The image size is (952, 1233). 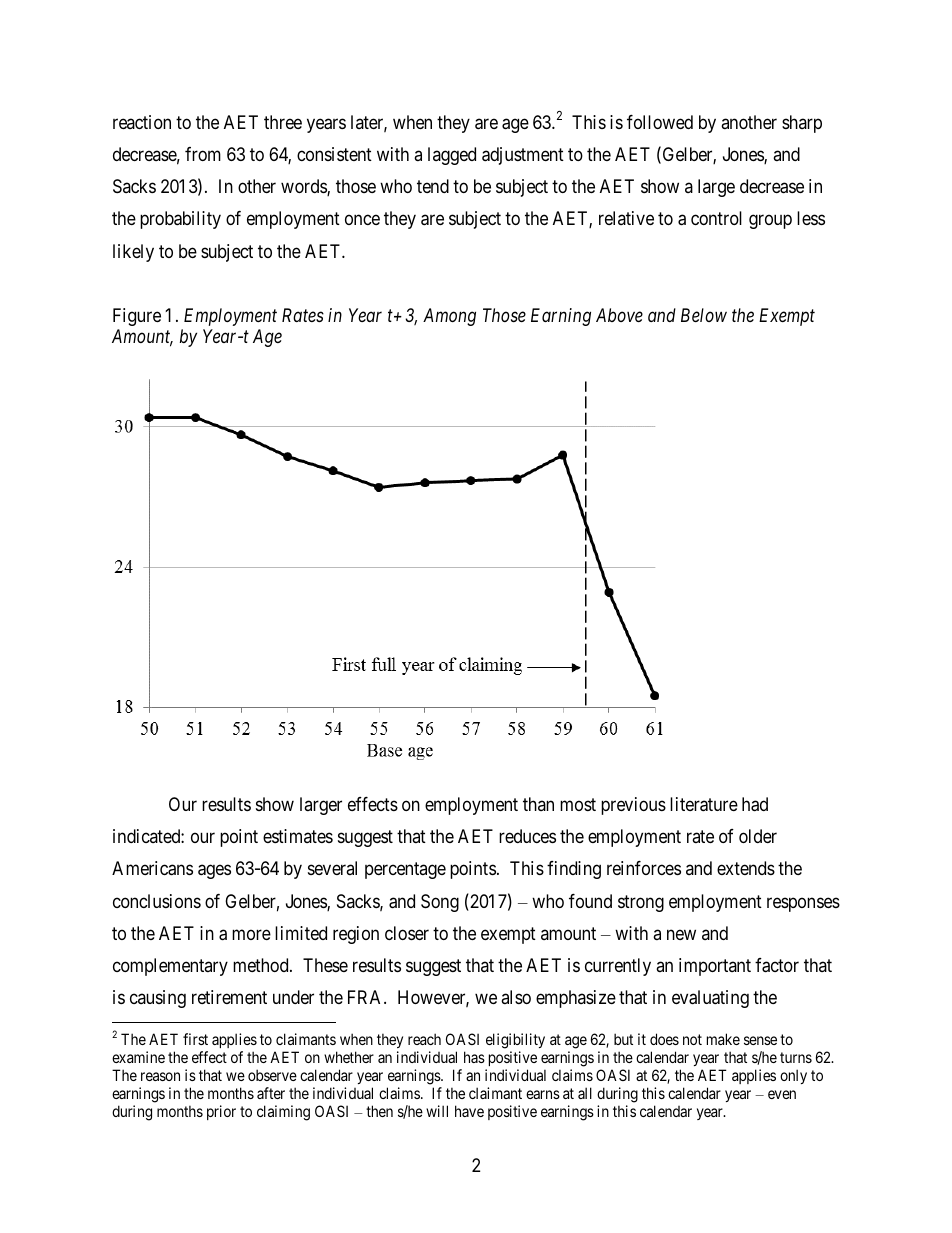 What do you see at coordinates (538, 804) in the screenshot?
I see `than` at bounding box center [538, 804].
